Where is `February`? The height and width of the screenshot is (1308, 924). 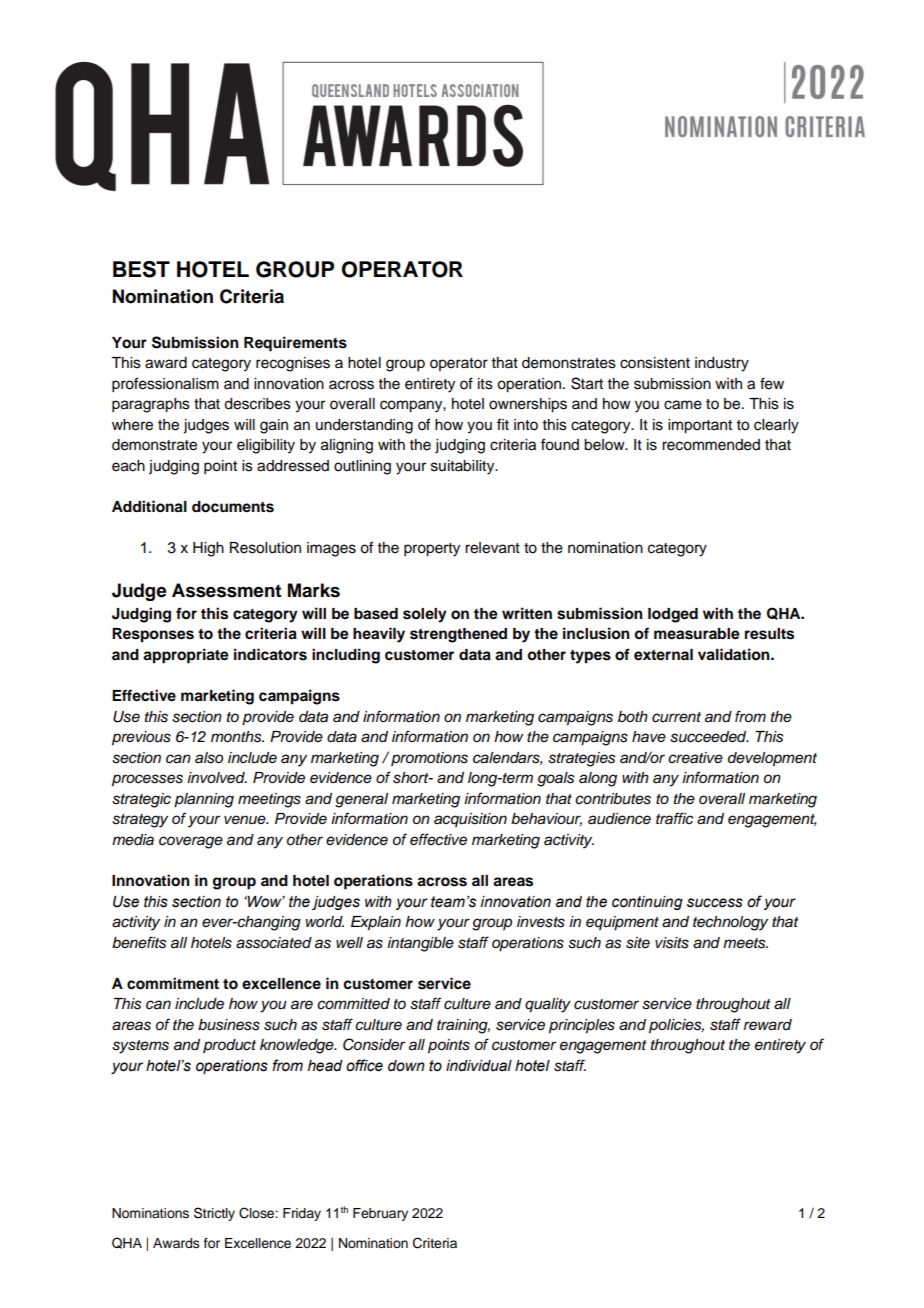 February is located at coordinates (380, 1214).
